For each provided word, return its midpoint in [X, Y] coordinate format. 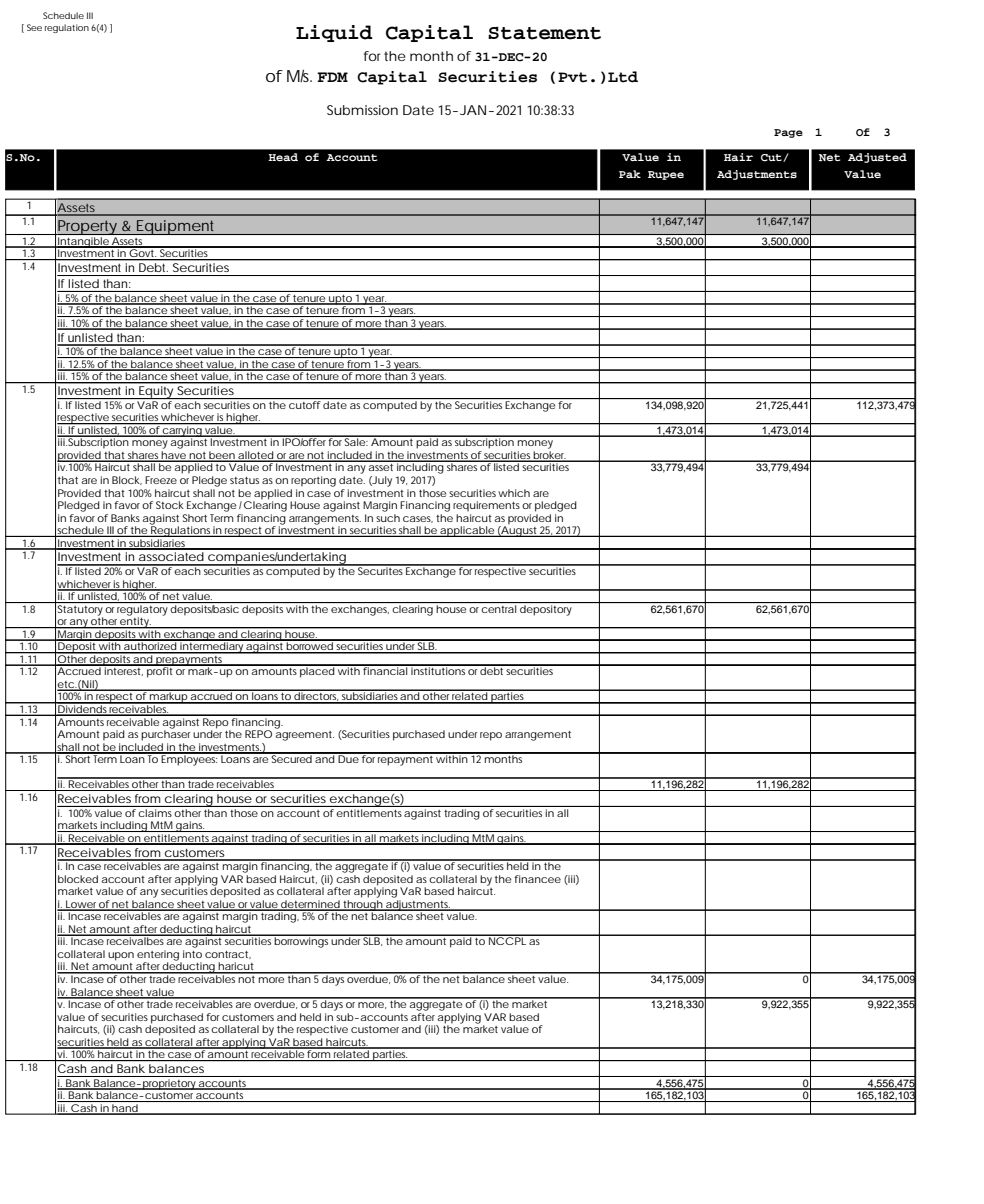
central [498, 609]
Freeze [161, 480]
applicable [466, 531]
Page [788, 133]
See [34, 27]
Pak [630, 174]
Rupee [666, 175]
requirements [486, 506]
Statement [544, 33]
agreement [304, 734]
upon [121, 956]
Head [283, 157]
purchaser [166, 734]
